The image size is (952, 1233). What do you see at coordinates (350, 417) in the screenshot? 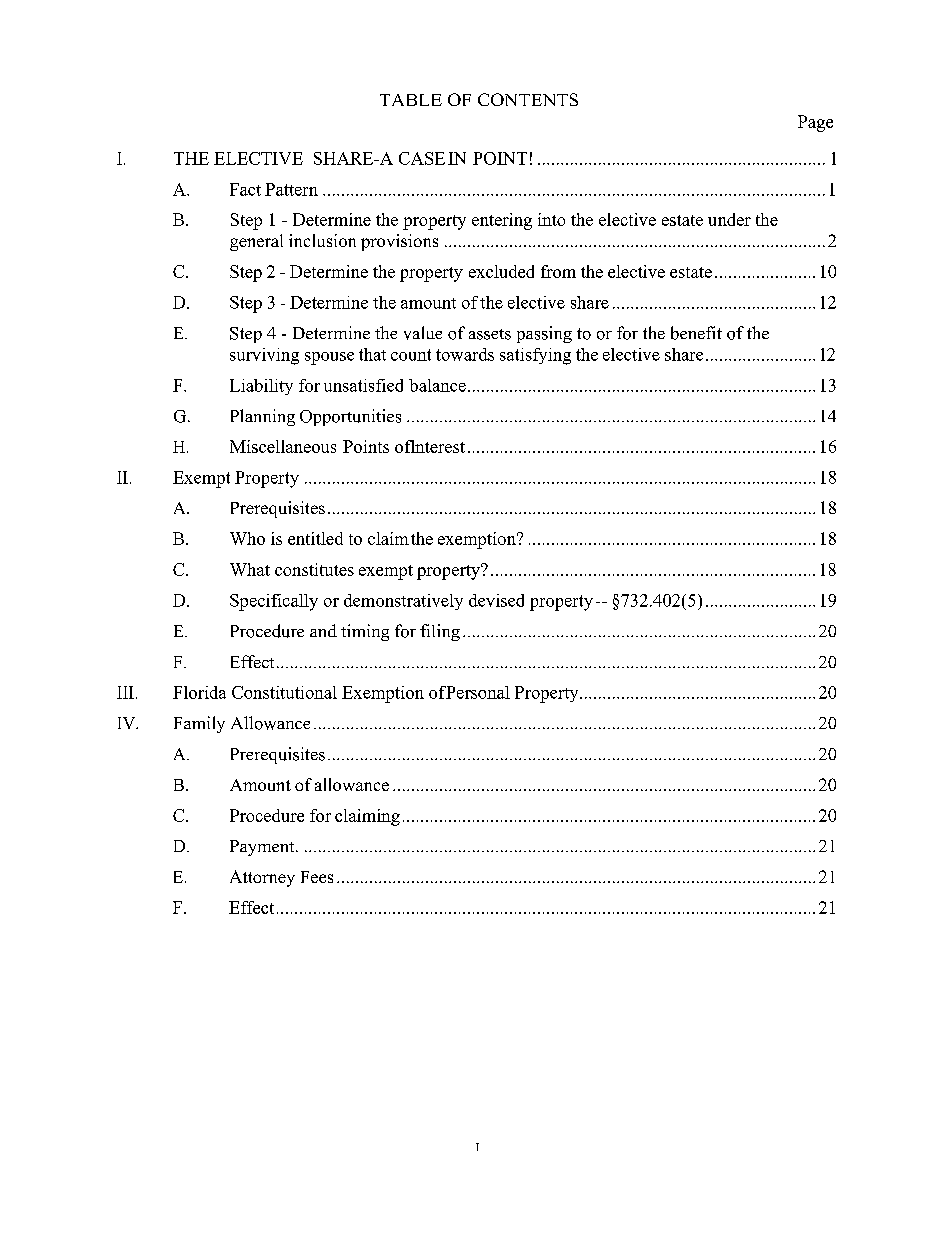
I see `Opportunities` at bounding box center [350, 417].
